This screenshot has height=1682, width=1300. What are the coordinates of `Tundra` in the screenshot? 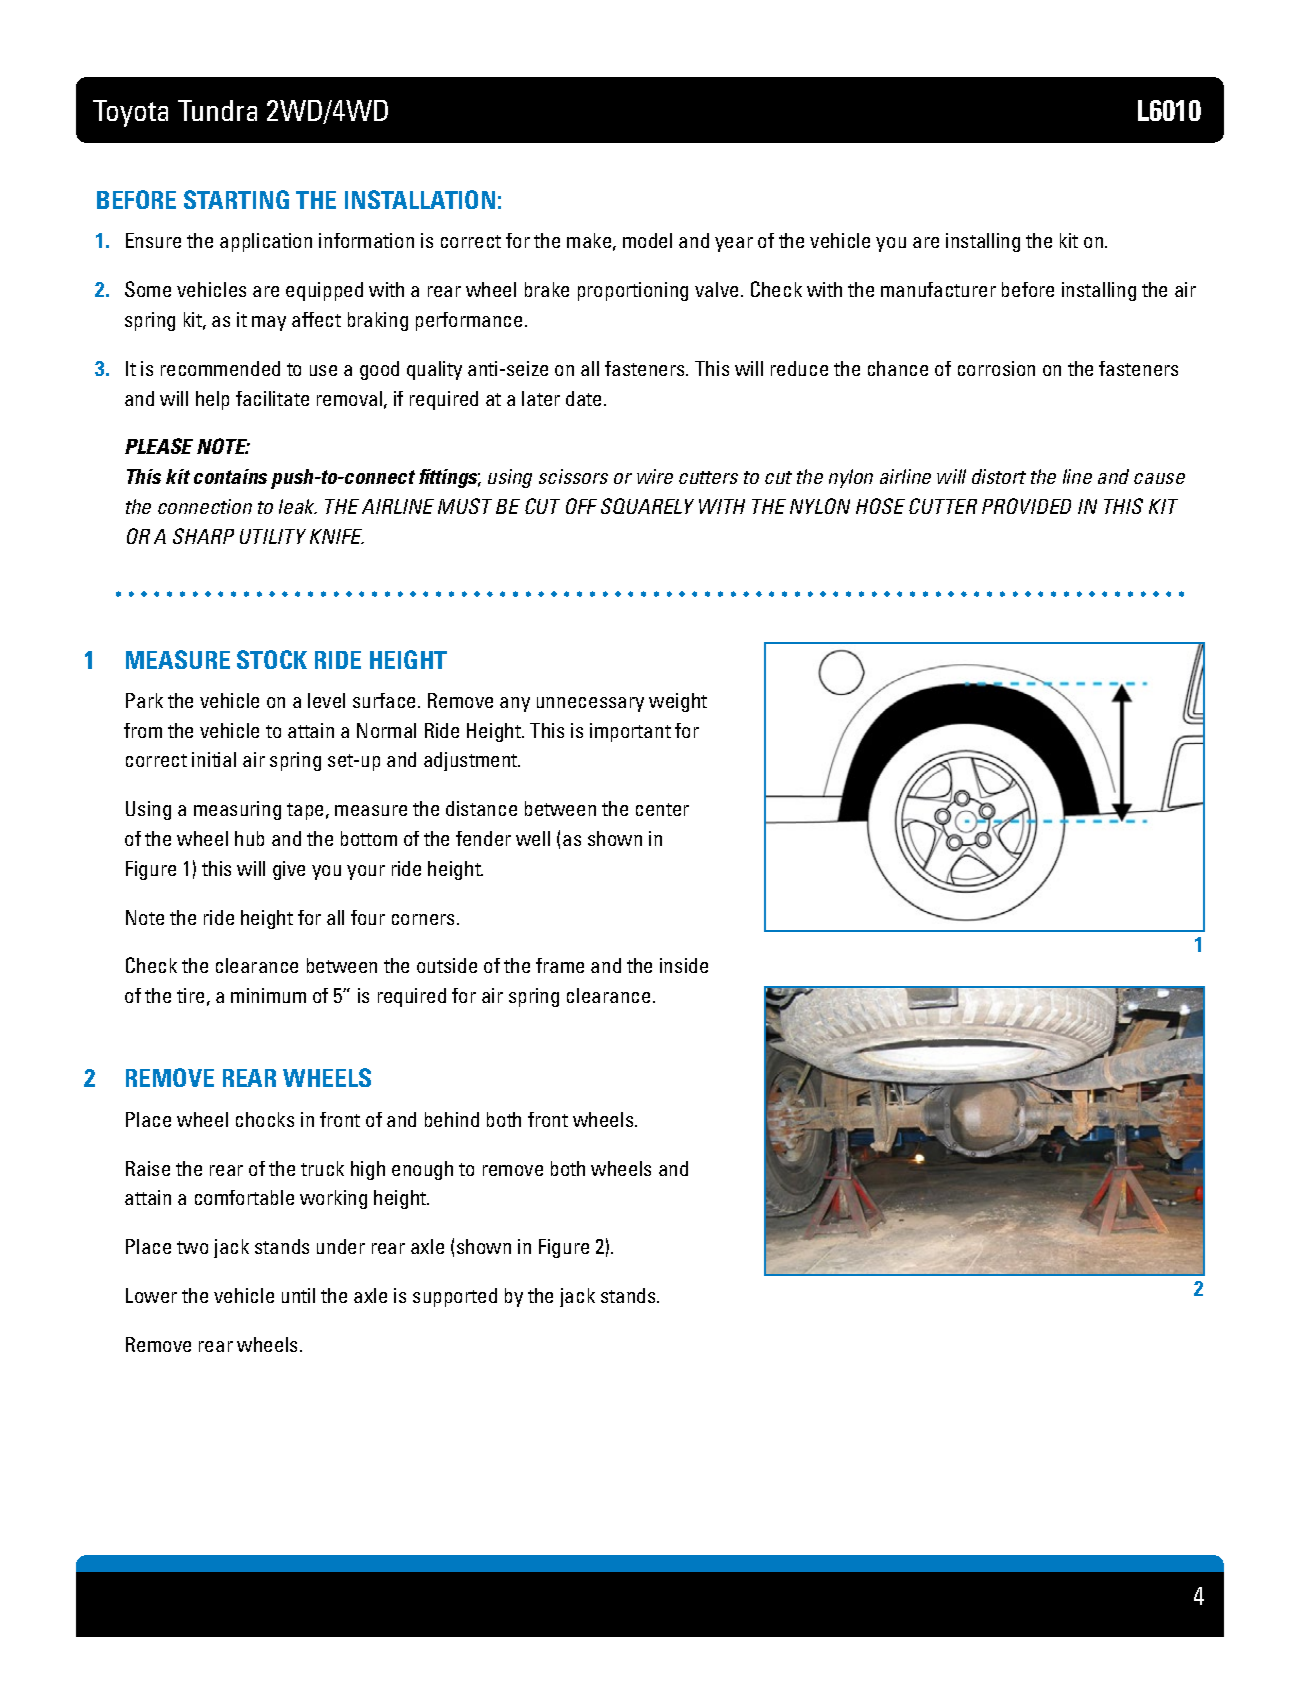 It's located at (217, 110).
